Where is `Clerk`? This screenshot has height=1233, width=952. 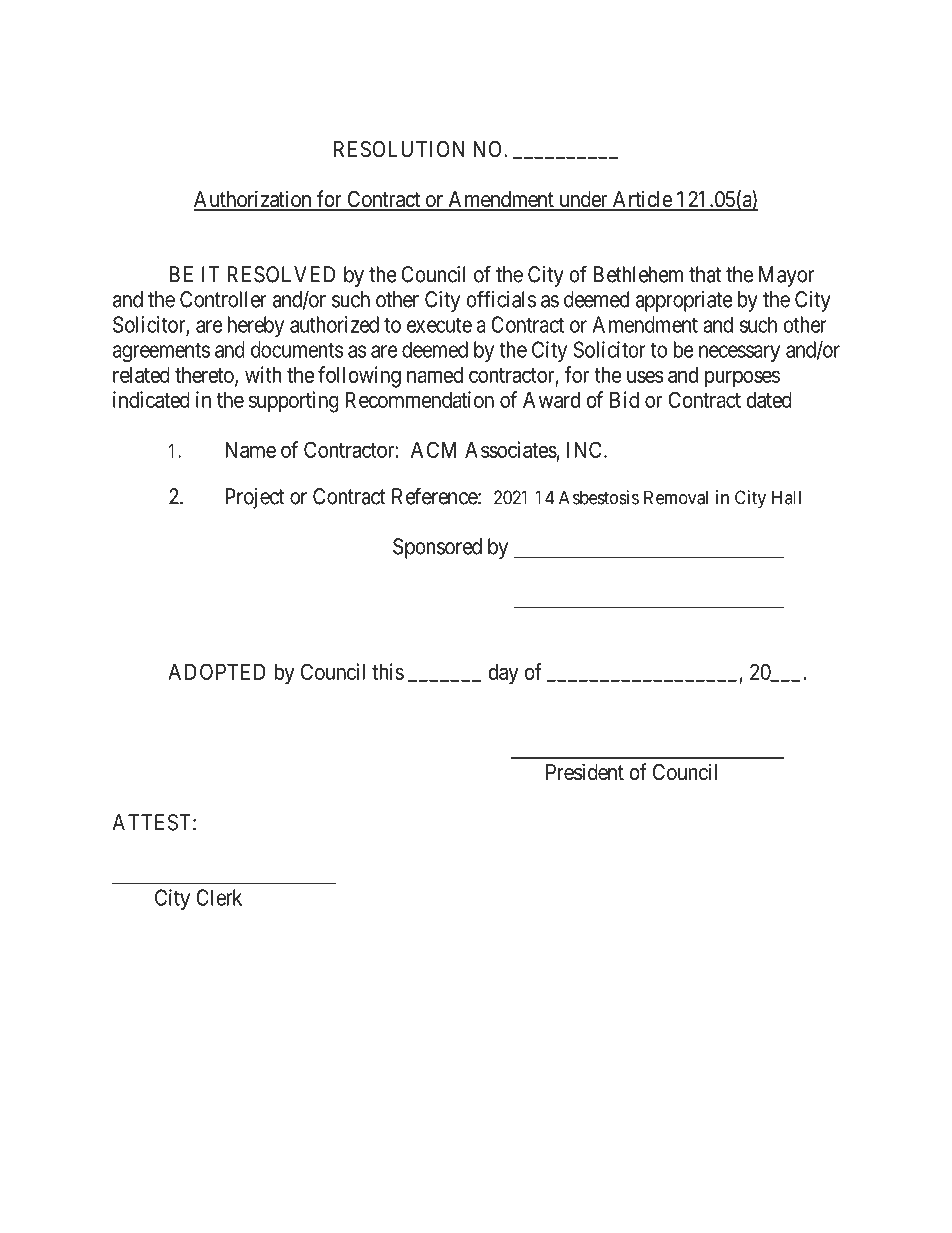
Clerk is located at coordinates (219, 897).
